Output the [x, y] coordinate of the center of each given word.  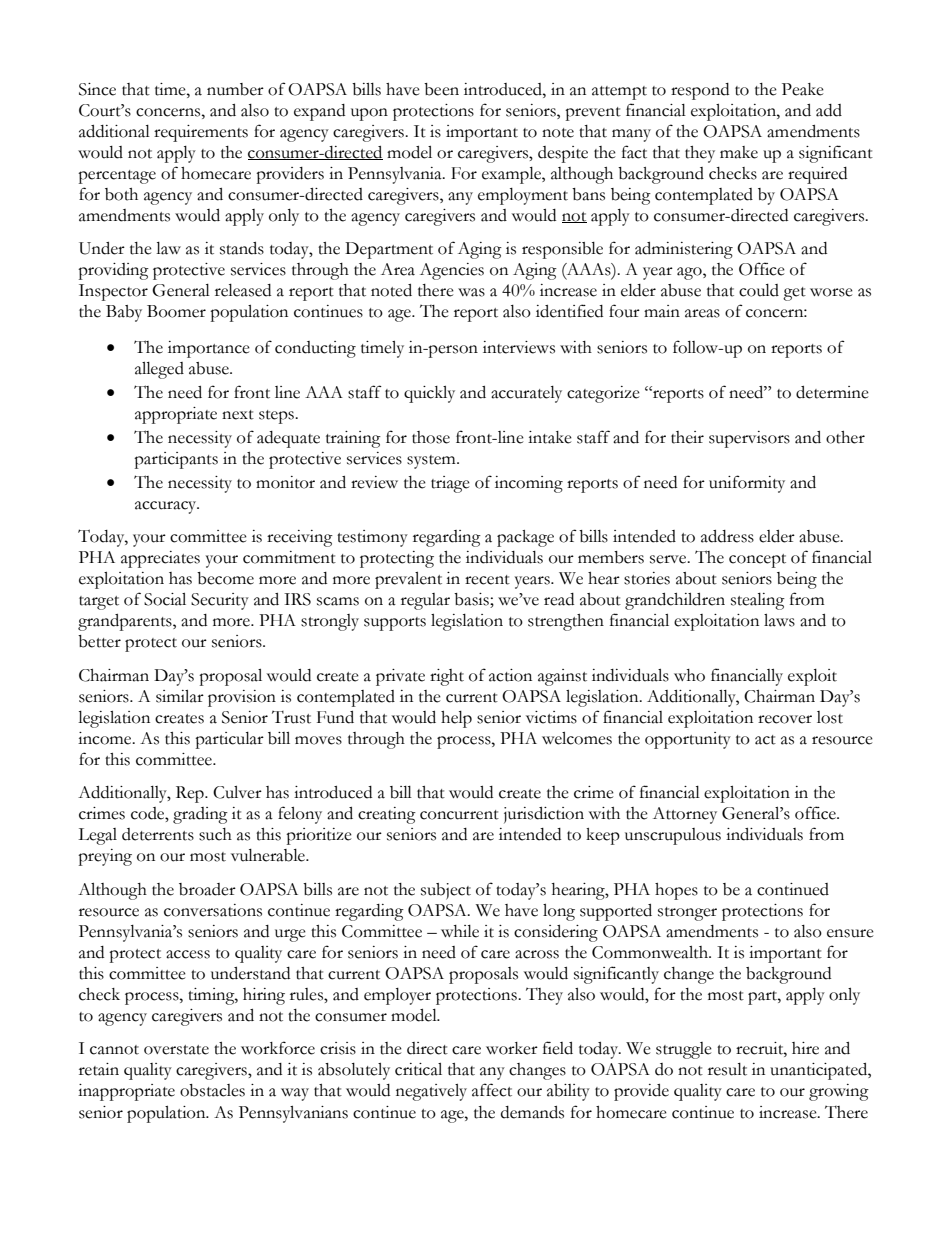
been [441, 89]
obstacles [212, 1090]
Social [165, 599]
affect [492, 1090]
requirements [201, 133]
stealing [758, 601]
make [739, 152]
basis [472, 600]
